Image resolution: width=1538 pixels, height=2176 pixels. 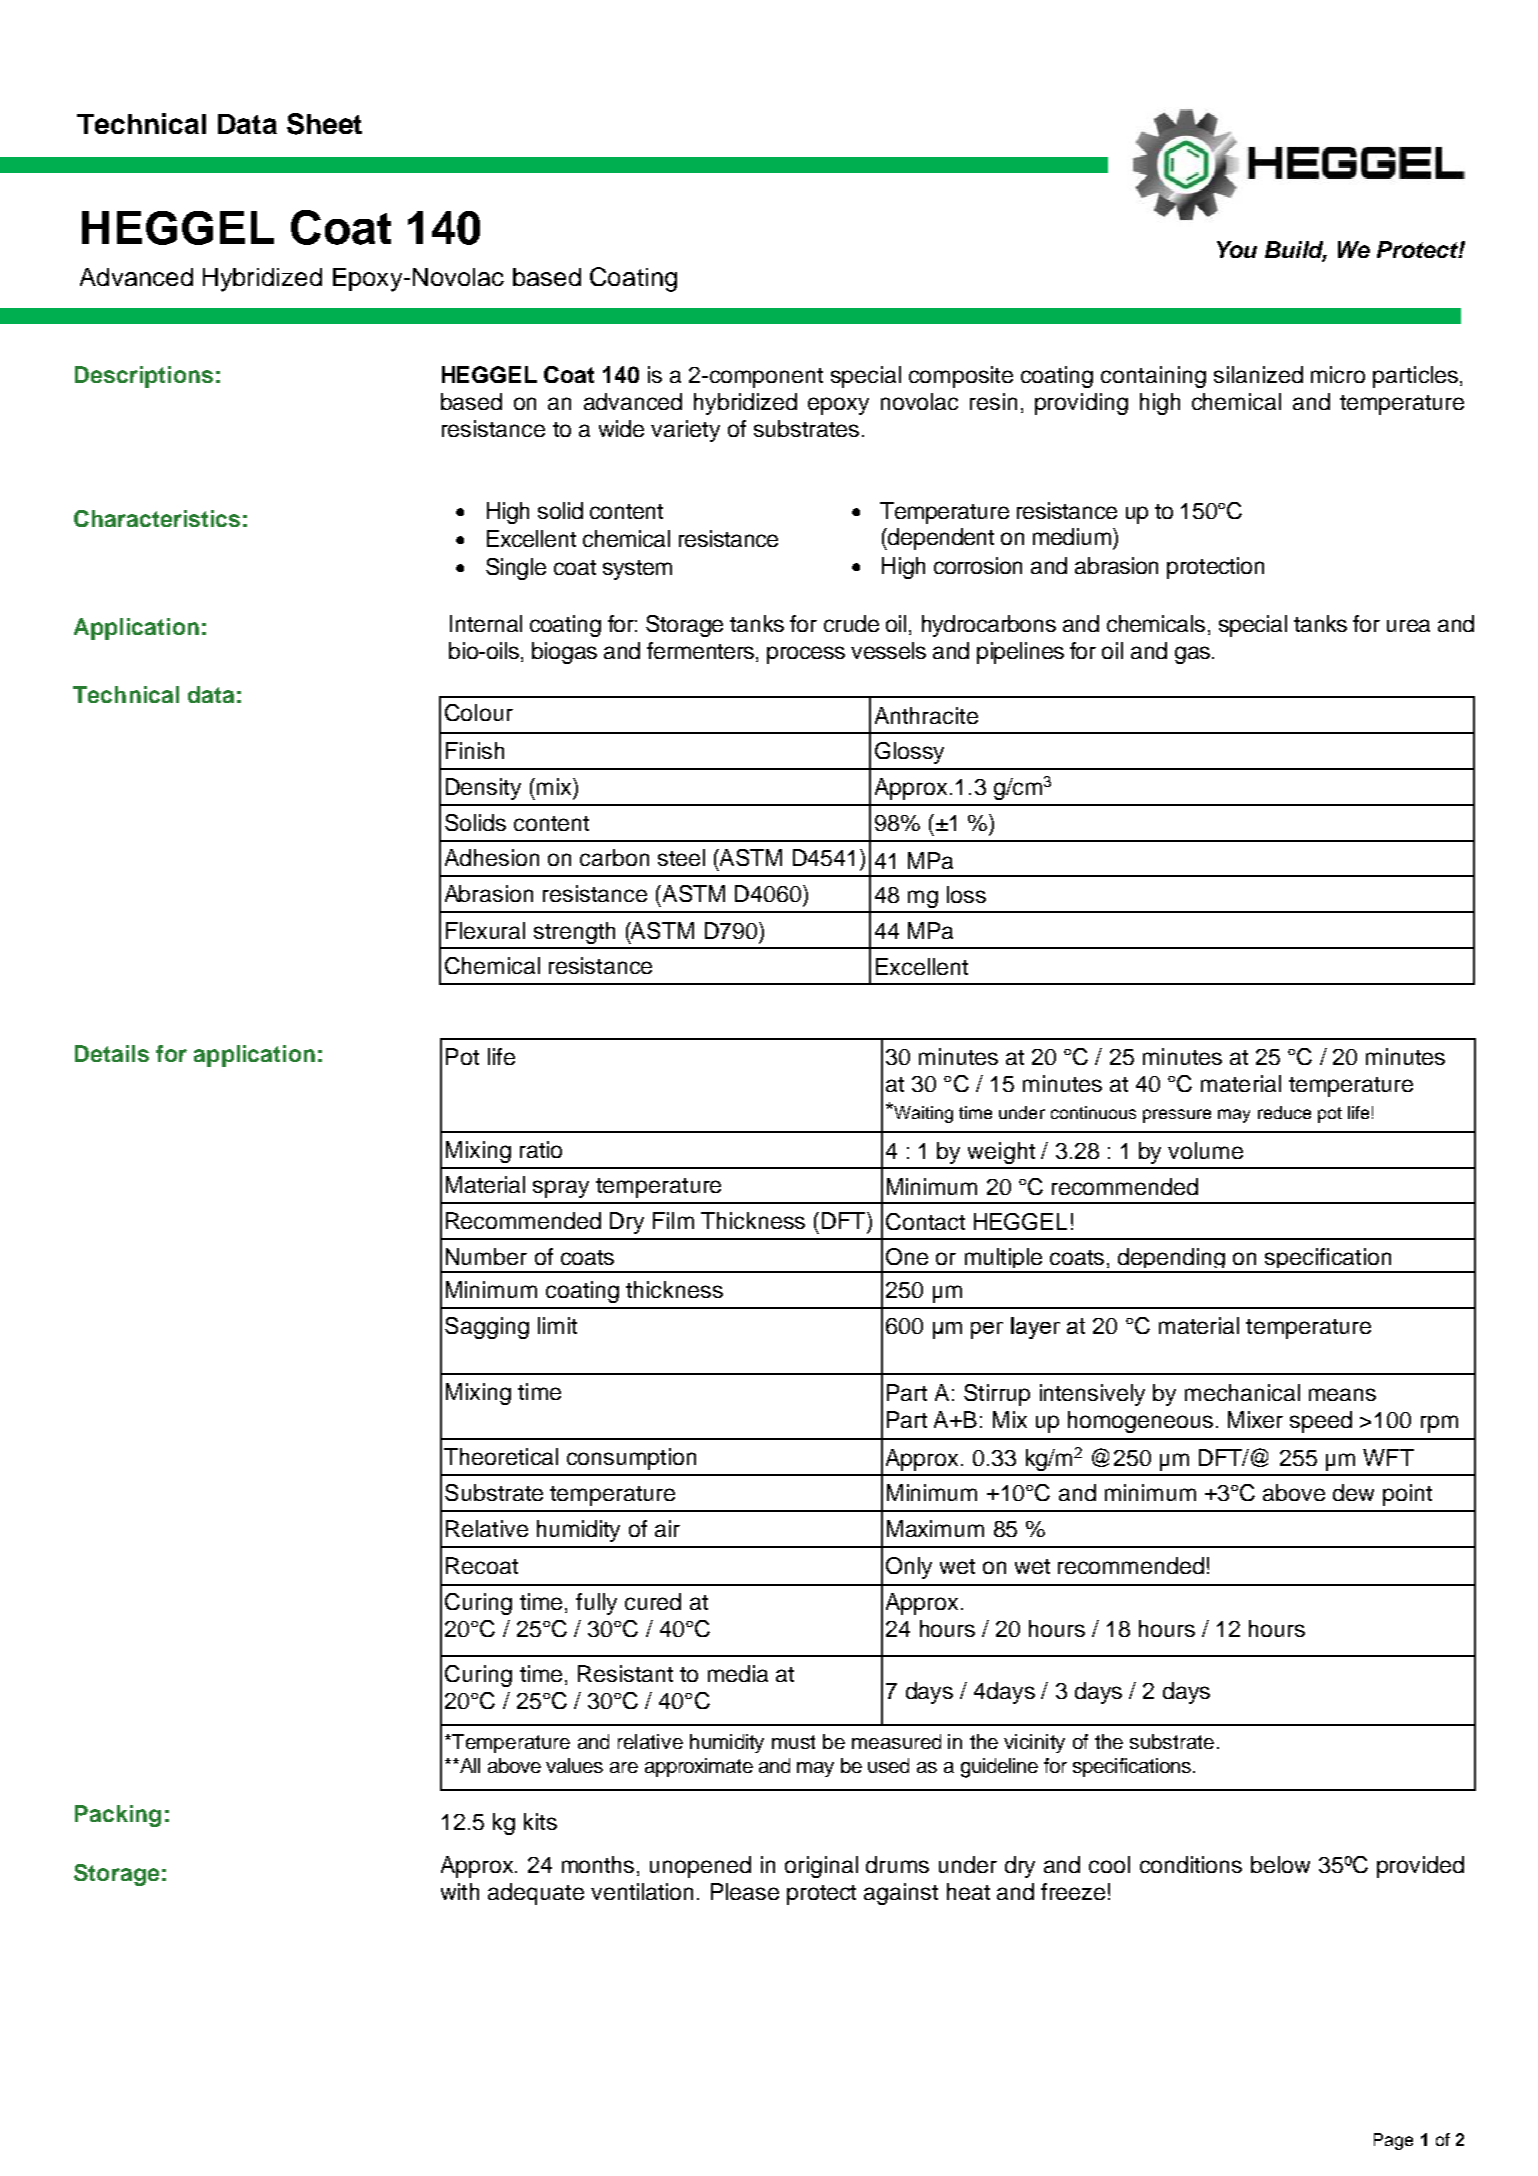 What do you see at coordinates (631, 1459) in the page?
I see `consumption` at bounding box center [631, 1459].
